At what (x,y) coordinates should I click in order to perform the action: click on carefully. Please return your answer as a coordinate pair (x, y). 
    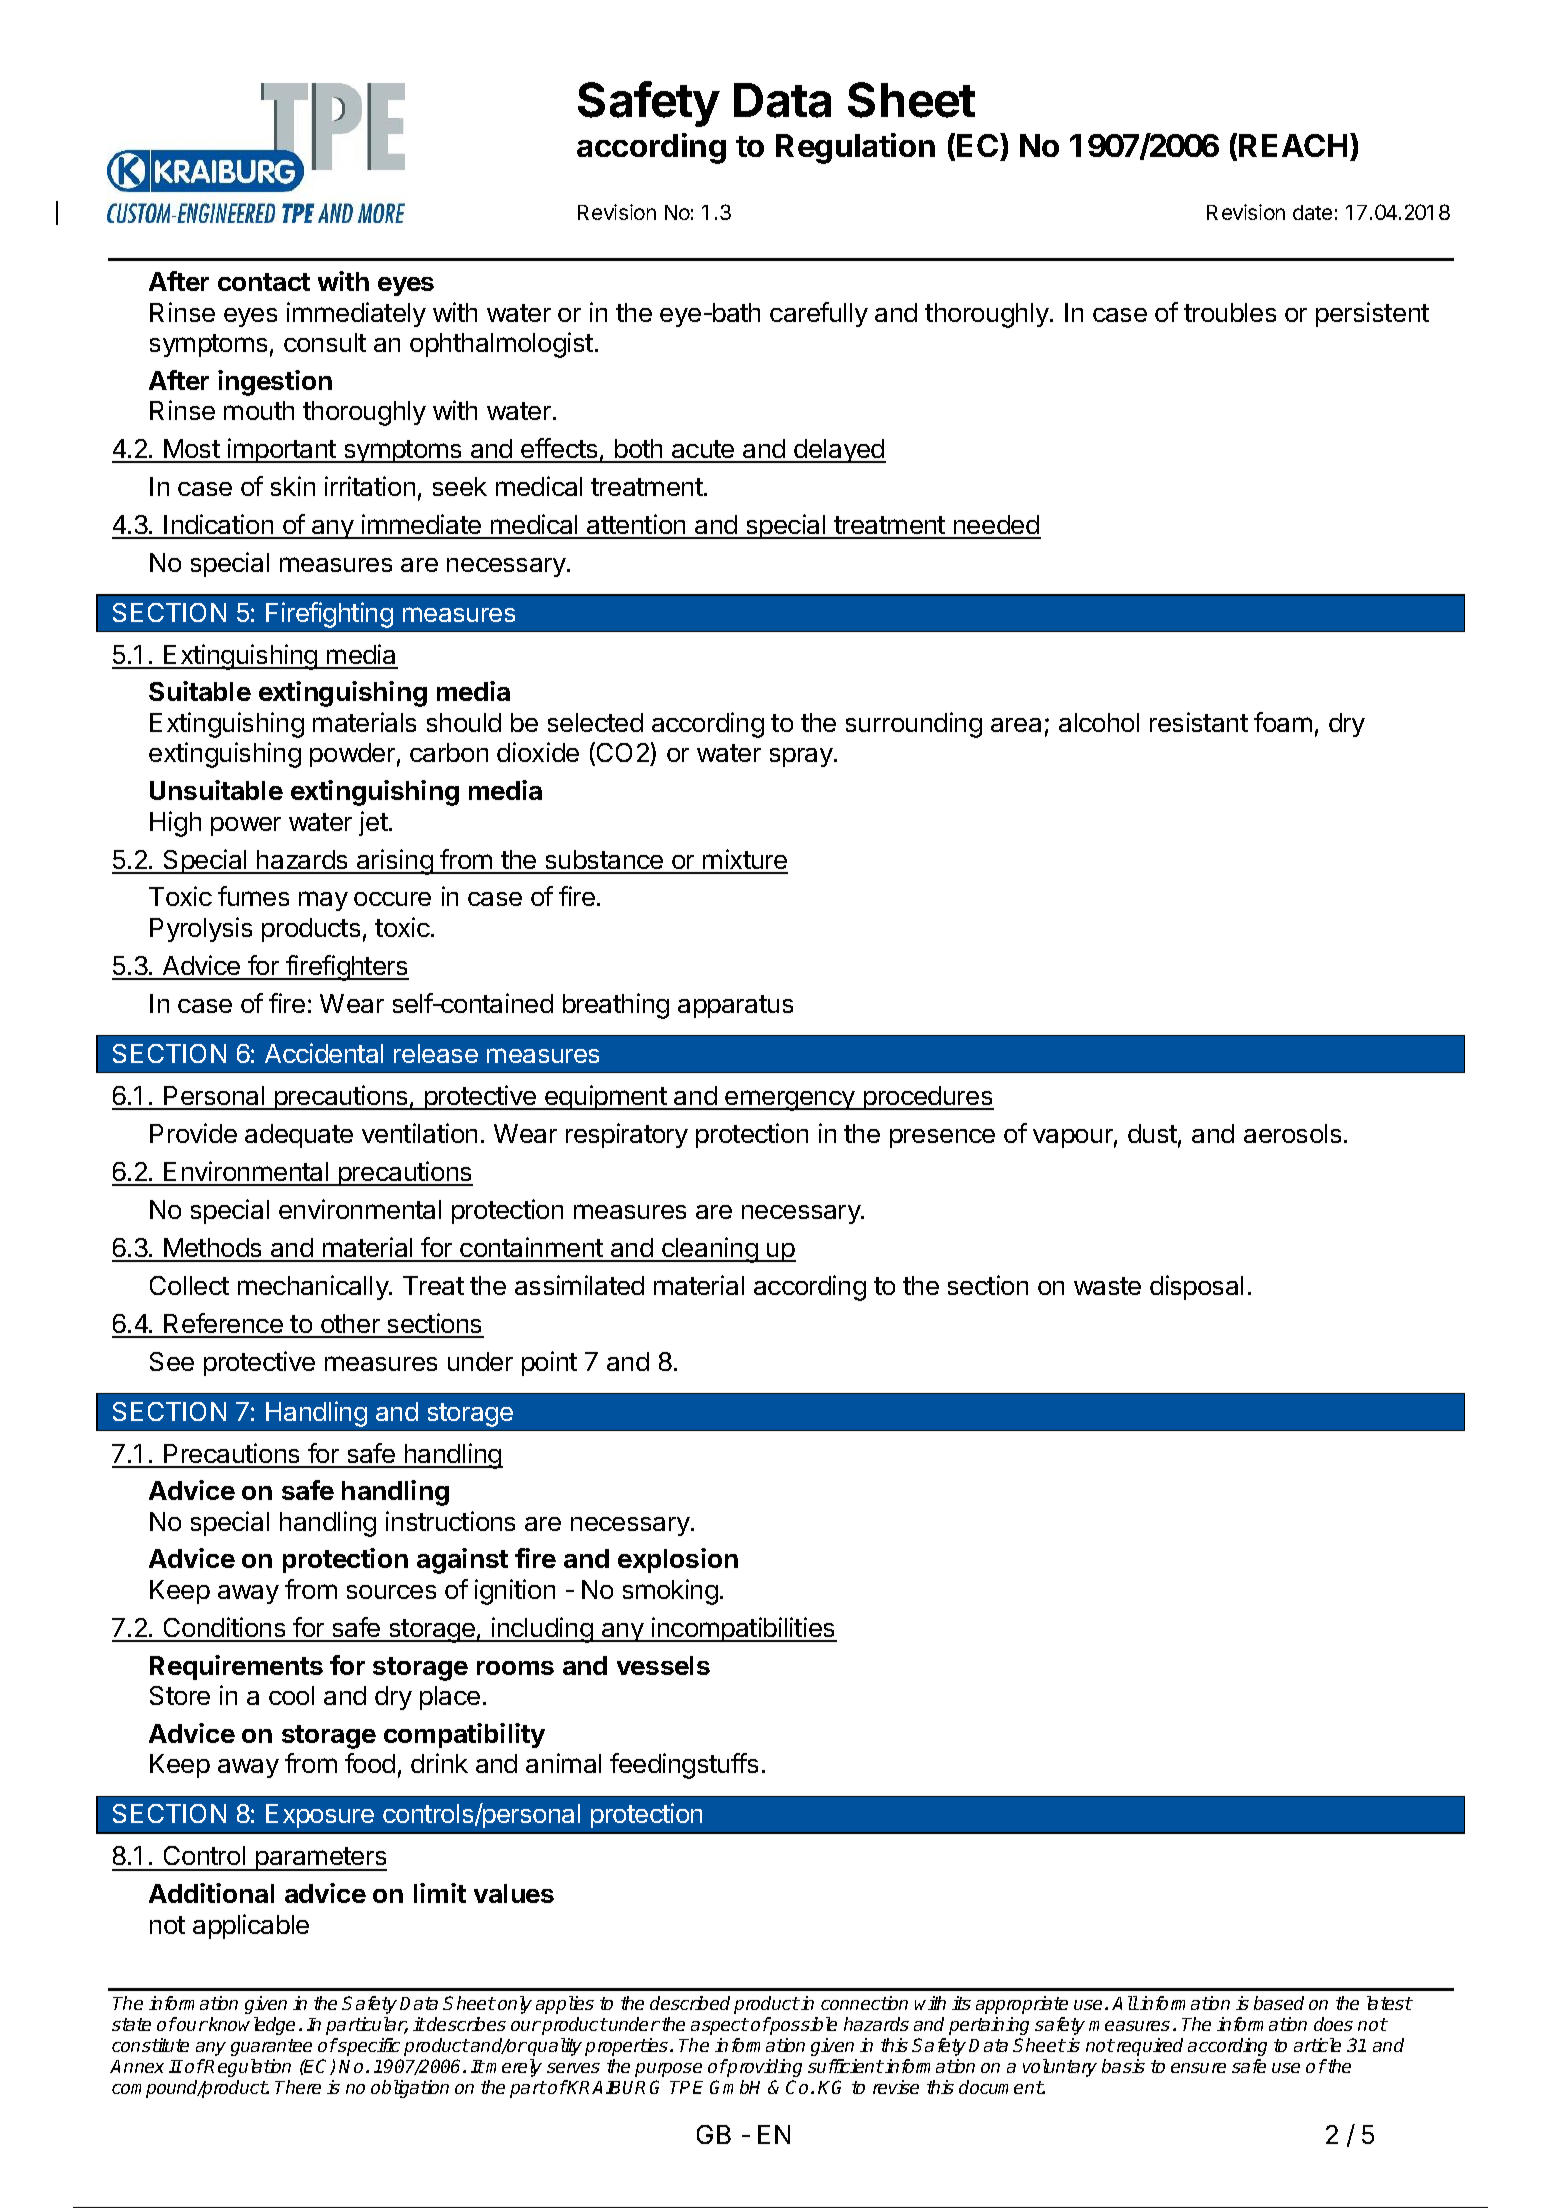
    Looking at the image, I should click on (819, 314).
